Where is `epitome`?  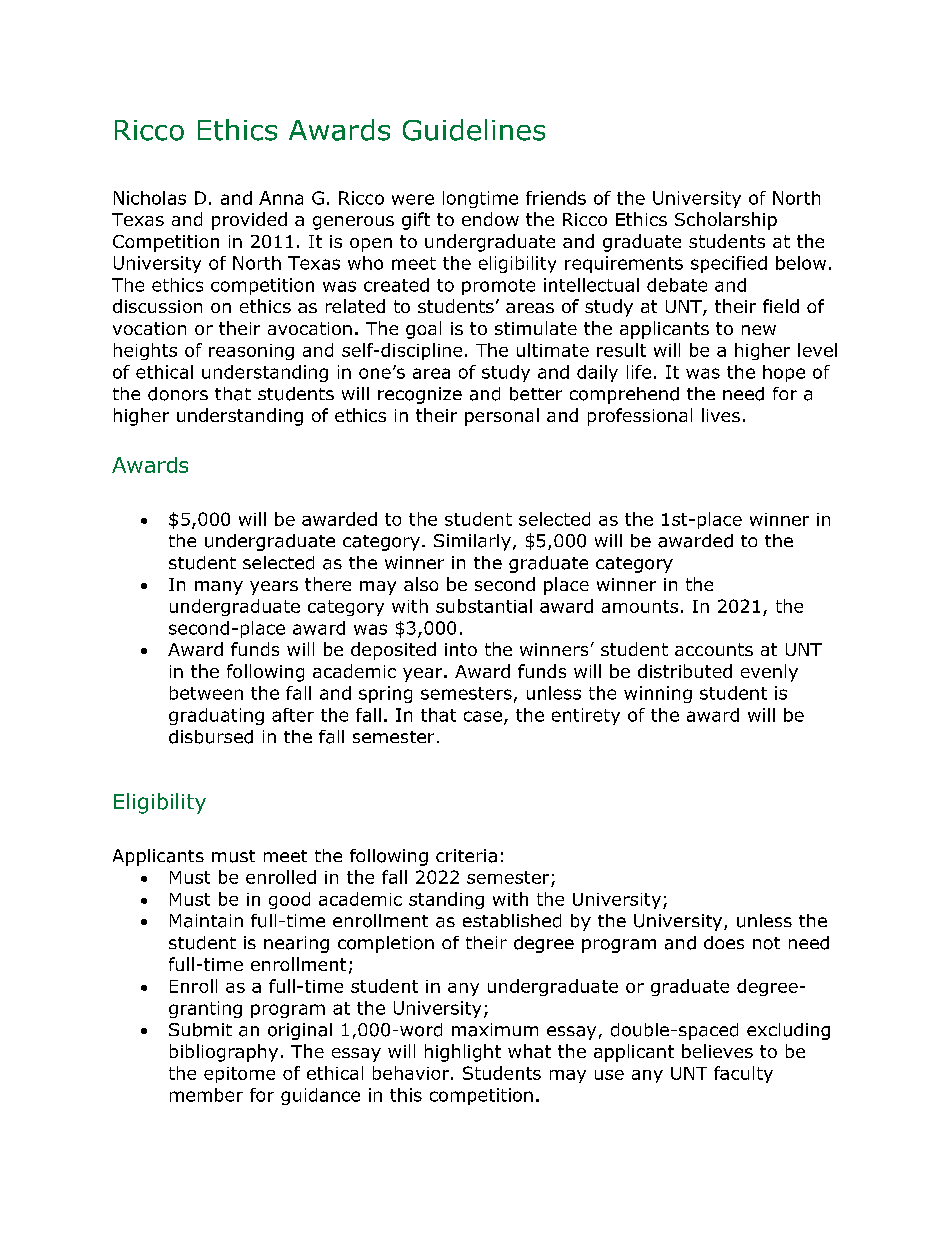 epitome is located at coordinates (239, 1075).
